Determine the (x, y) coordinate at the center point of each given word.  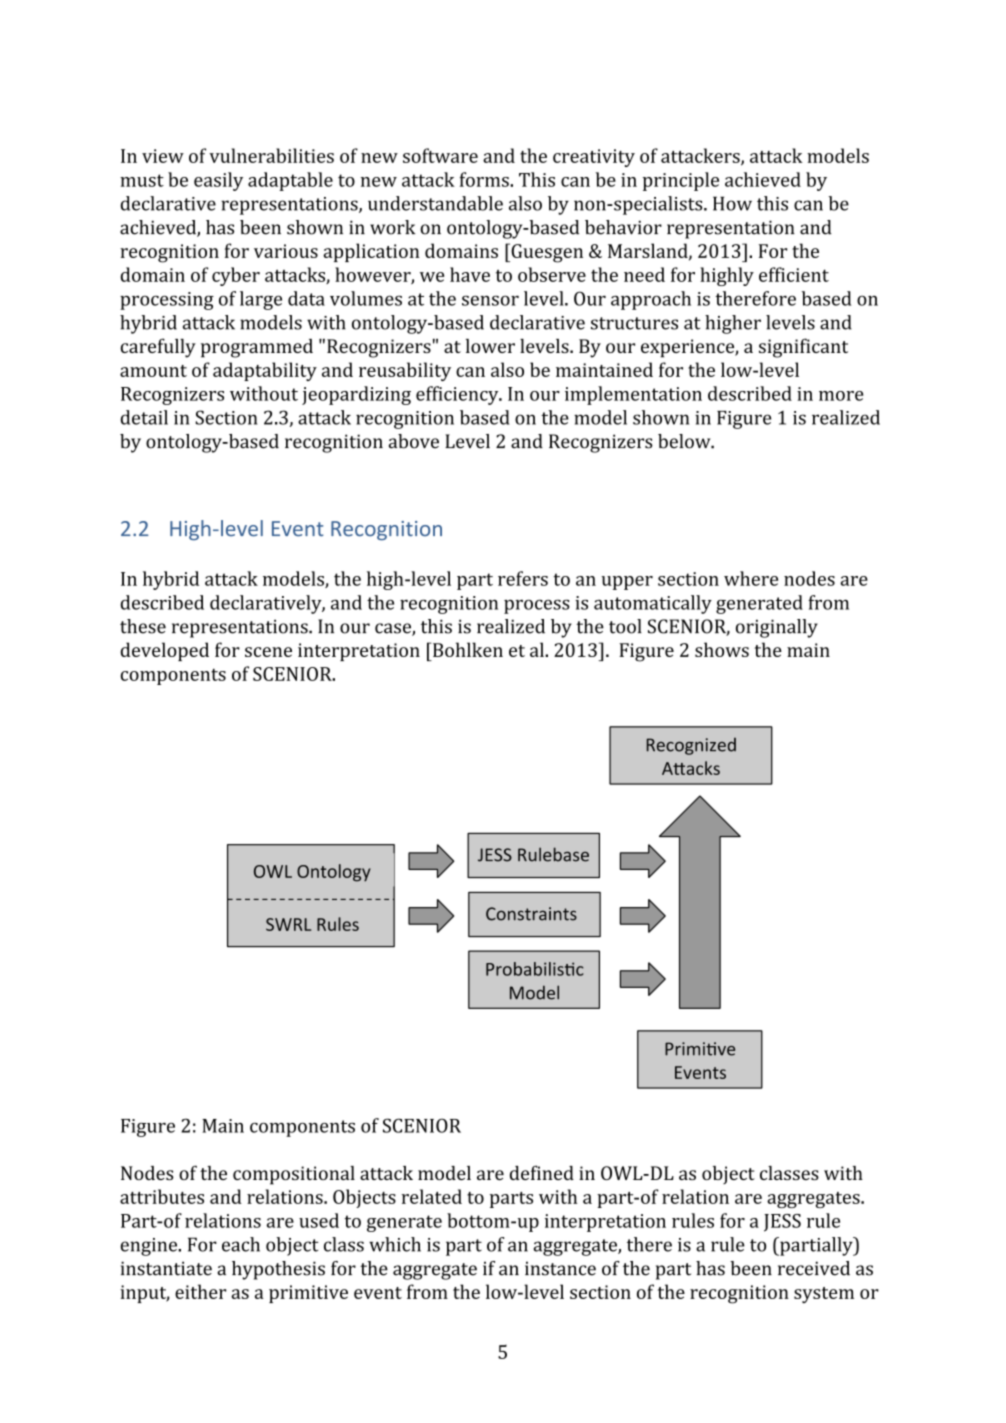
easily (218, 181)
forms (485, 179)
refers (523, 578)
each (241, 1244)
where (751, 578)
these (143, 626)
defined (542, 1172)
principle (681, 181)
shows (722, 649)
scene (268, 652)
